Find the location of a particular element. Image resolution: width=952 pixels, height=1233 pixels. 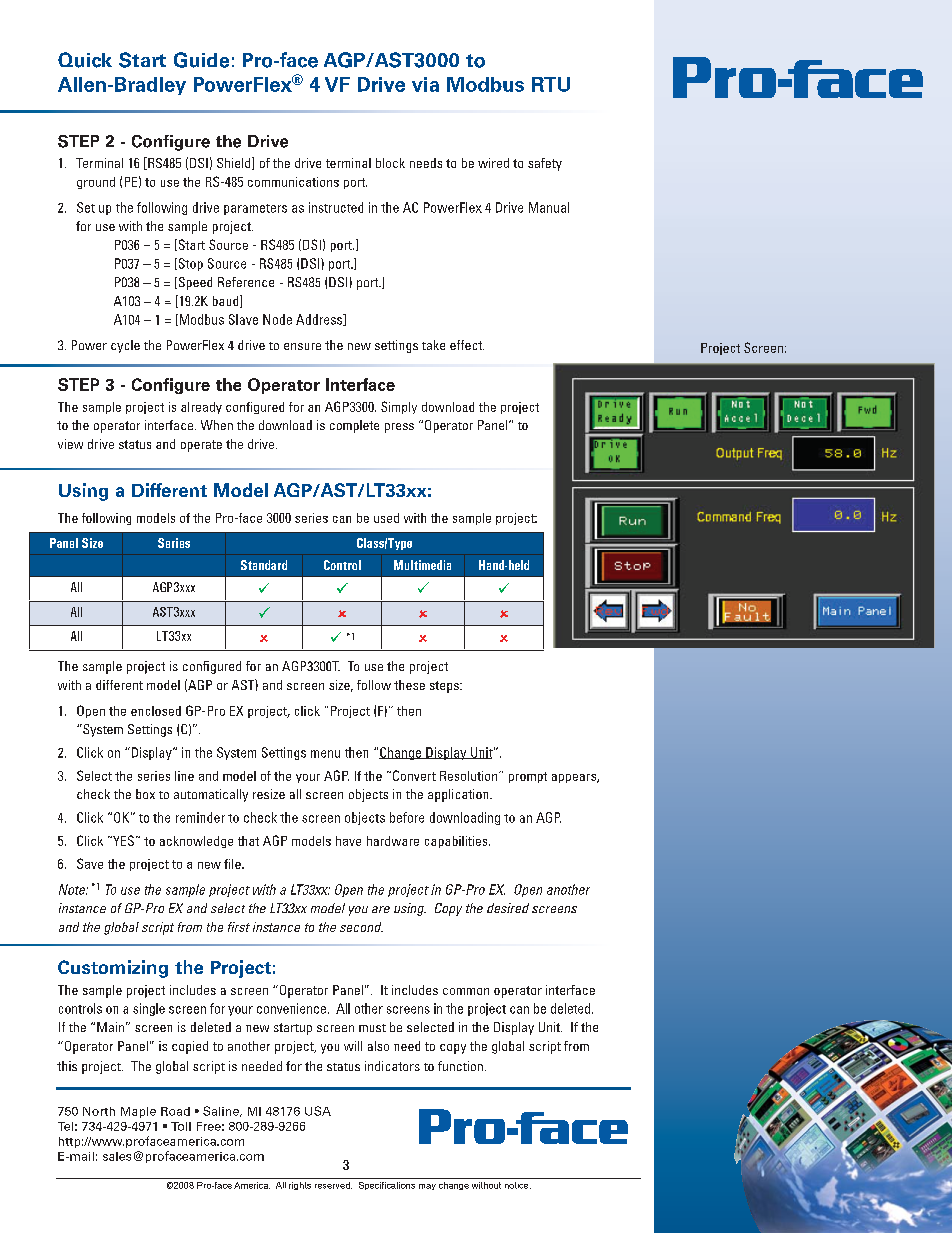

wired is located at coordinates (493, 163).
